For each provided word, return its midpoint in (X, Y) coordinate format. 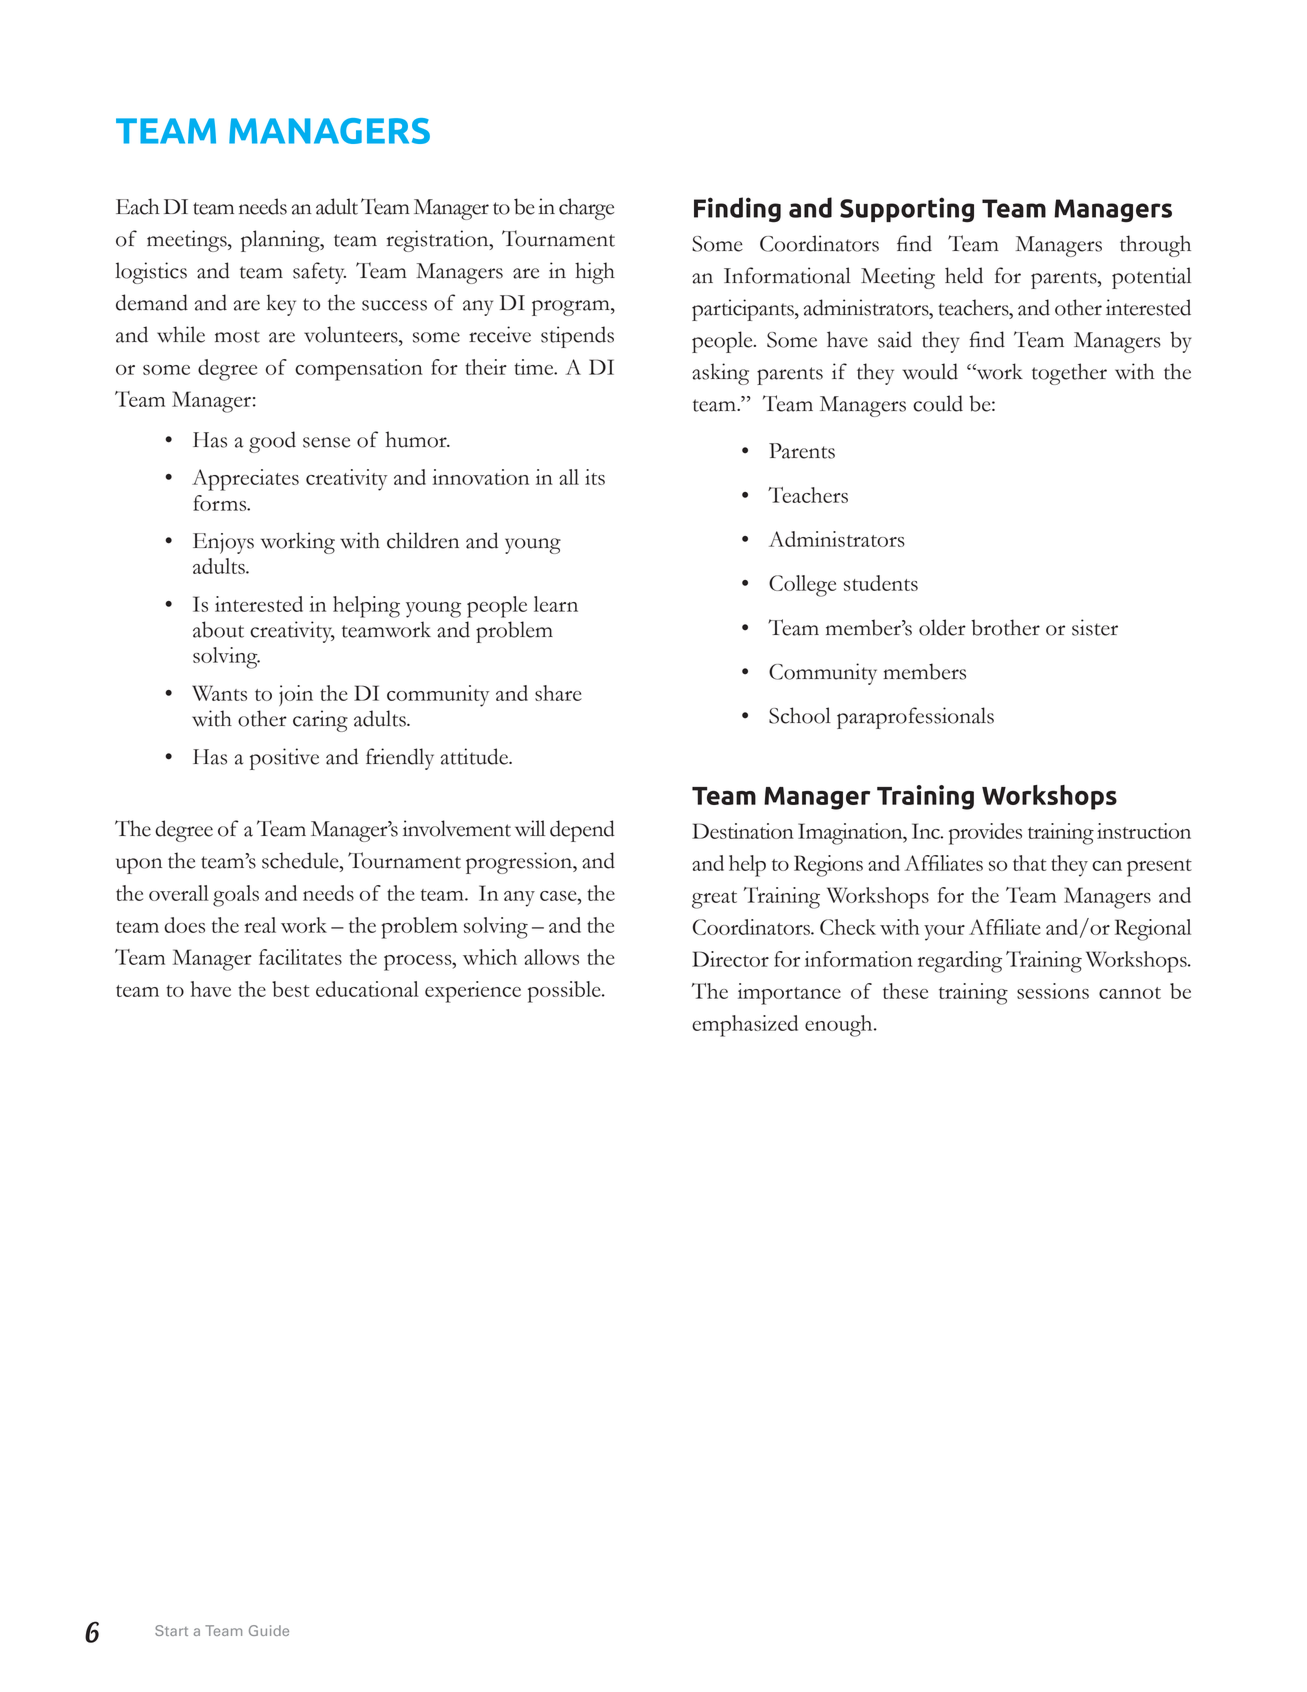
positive (284, 759)
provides (985, 834)
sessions (1053, 991)
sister (1095, 627)
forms (221, 503)
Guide (269, 1630)
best (290, 989)
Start (171, 1630)
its (595, 477)
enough (840, 1026)
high (595, 273)
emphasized (745, 1026)
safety (319, 273)
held (964, 275)
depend (582, 831)
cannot (1130, 993)
